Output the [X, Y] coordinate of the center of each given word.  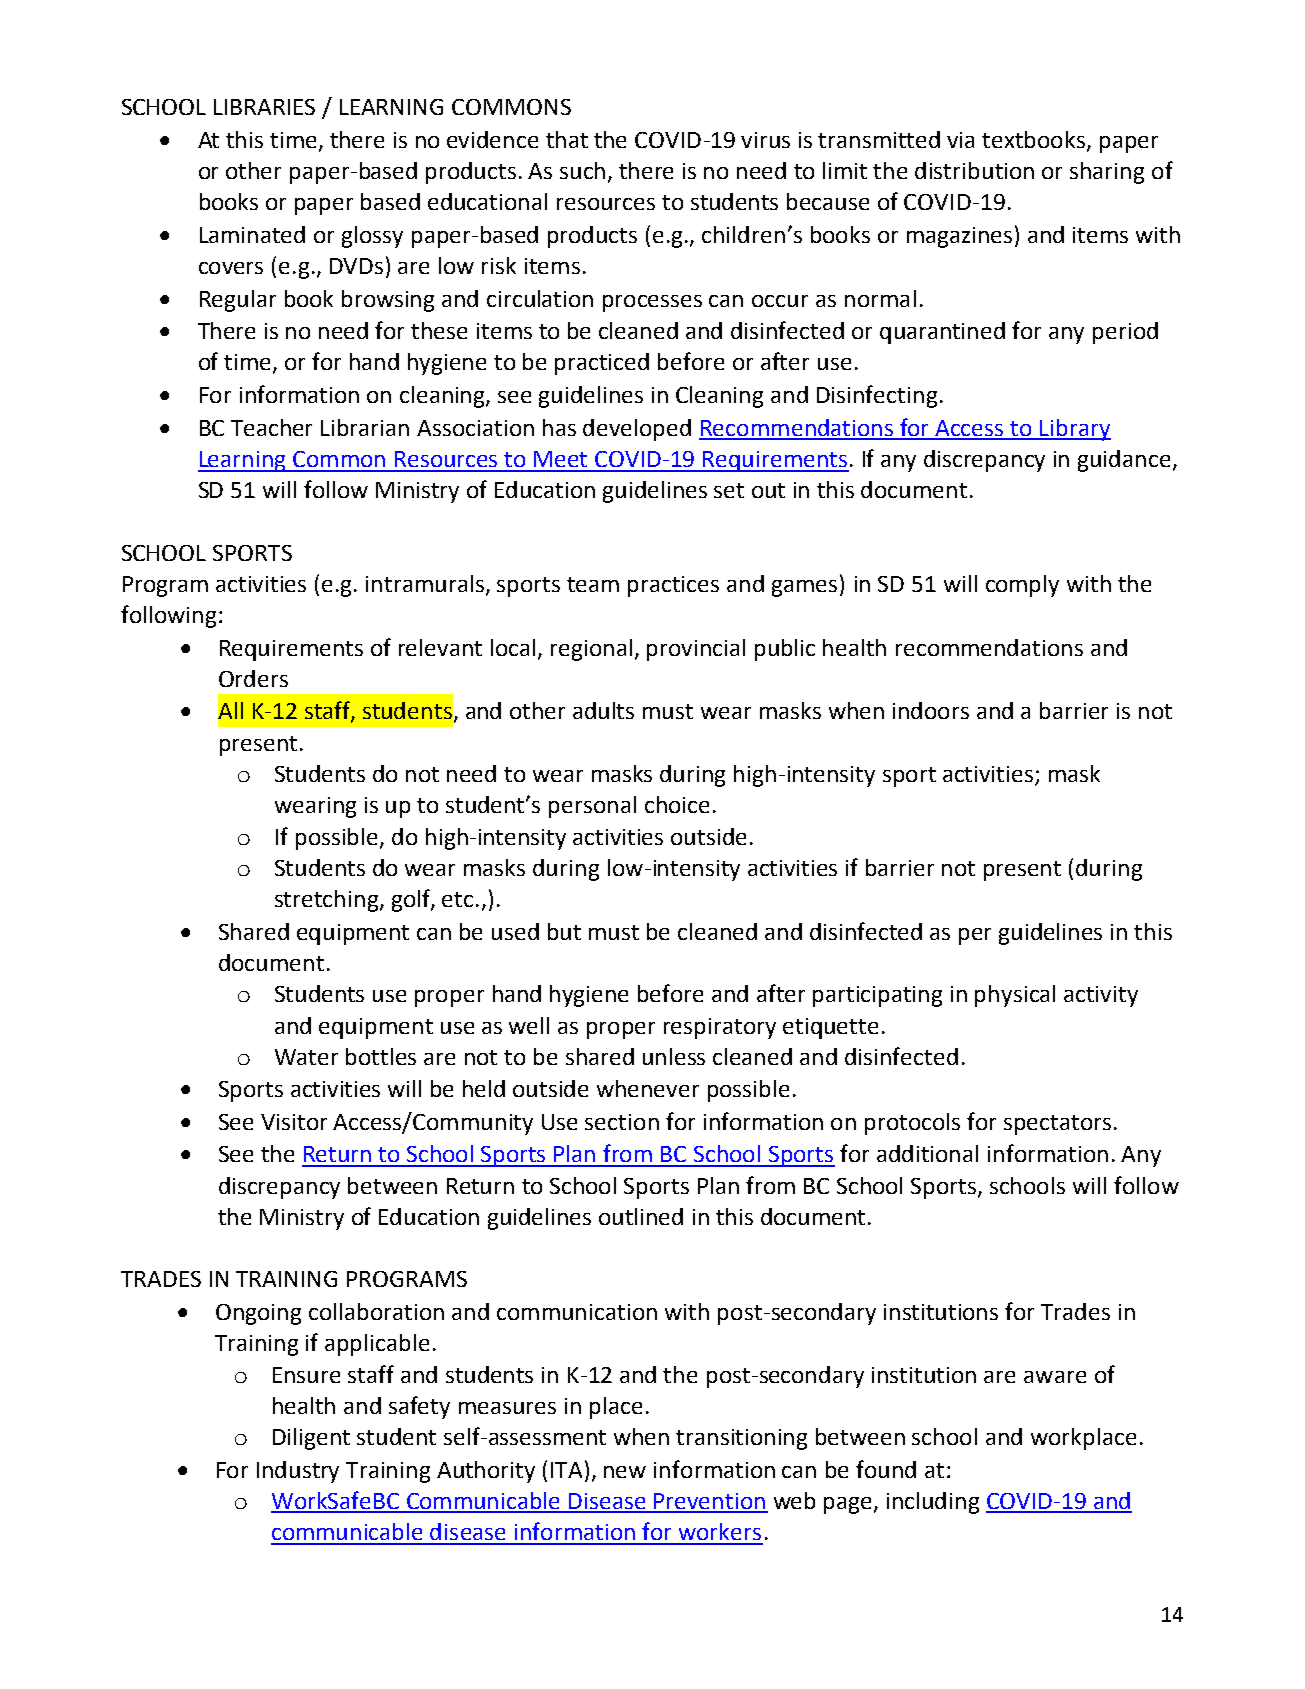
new [625, 1472]
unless [674, 1056]
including [933, 1503]
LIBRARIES [264, 107]
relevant [440, 647]
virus [765, 140]
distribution [974, 170]
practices [673, 586]
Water [306, 1057]
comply [1022, 586]
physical [1015, 996]
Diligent [311, 1439]
